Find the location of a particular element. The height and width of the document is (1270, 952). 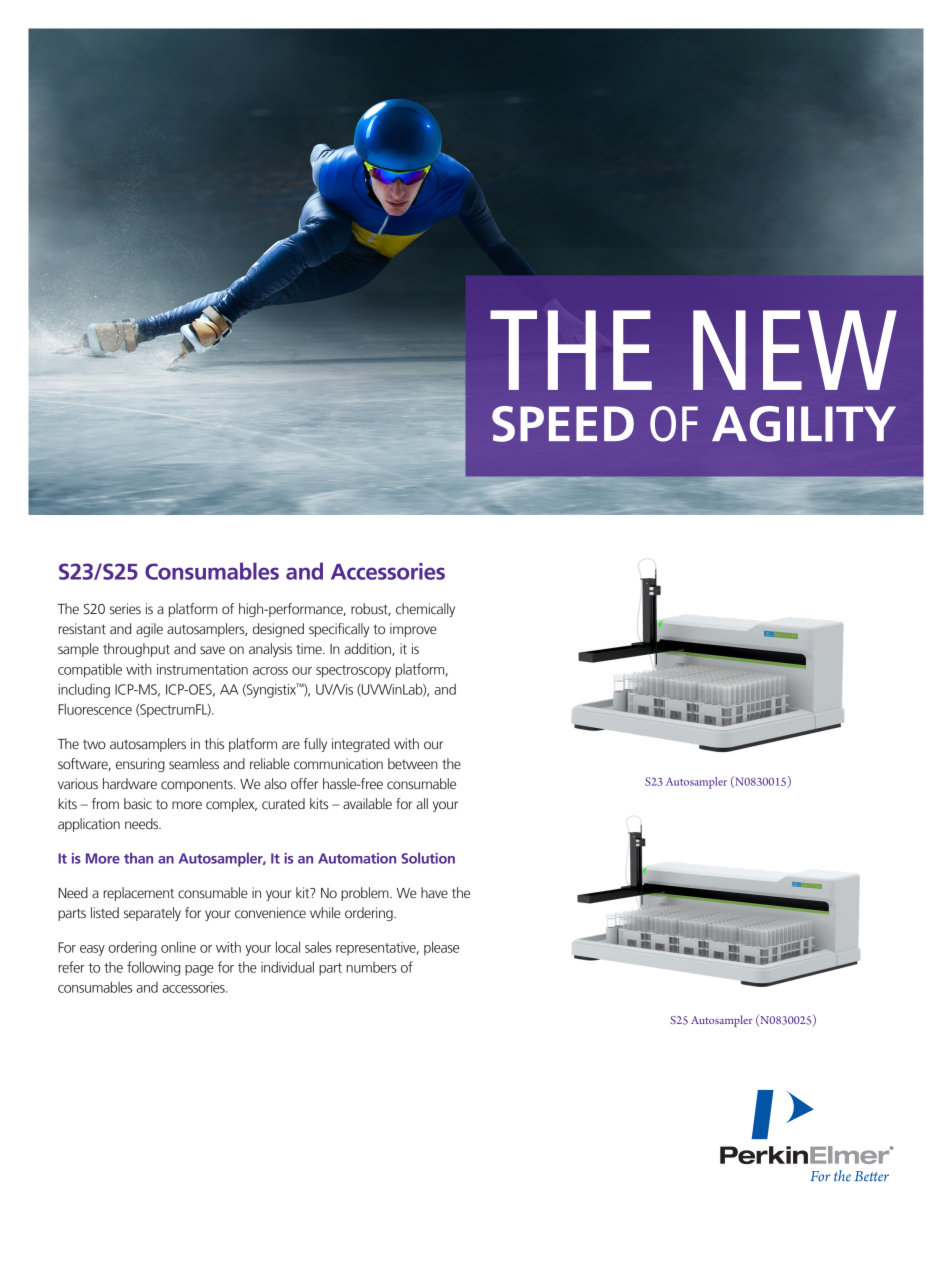

spectroscopy is located at coordinates (353, 671).
